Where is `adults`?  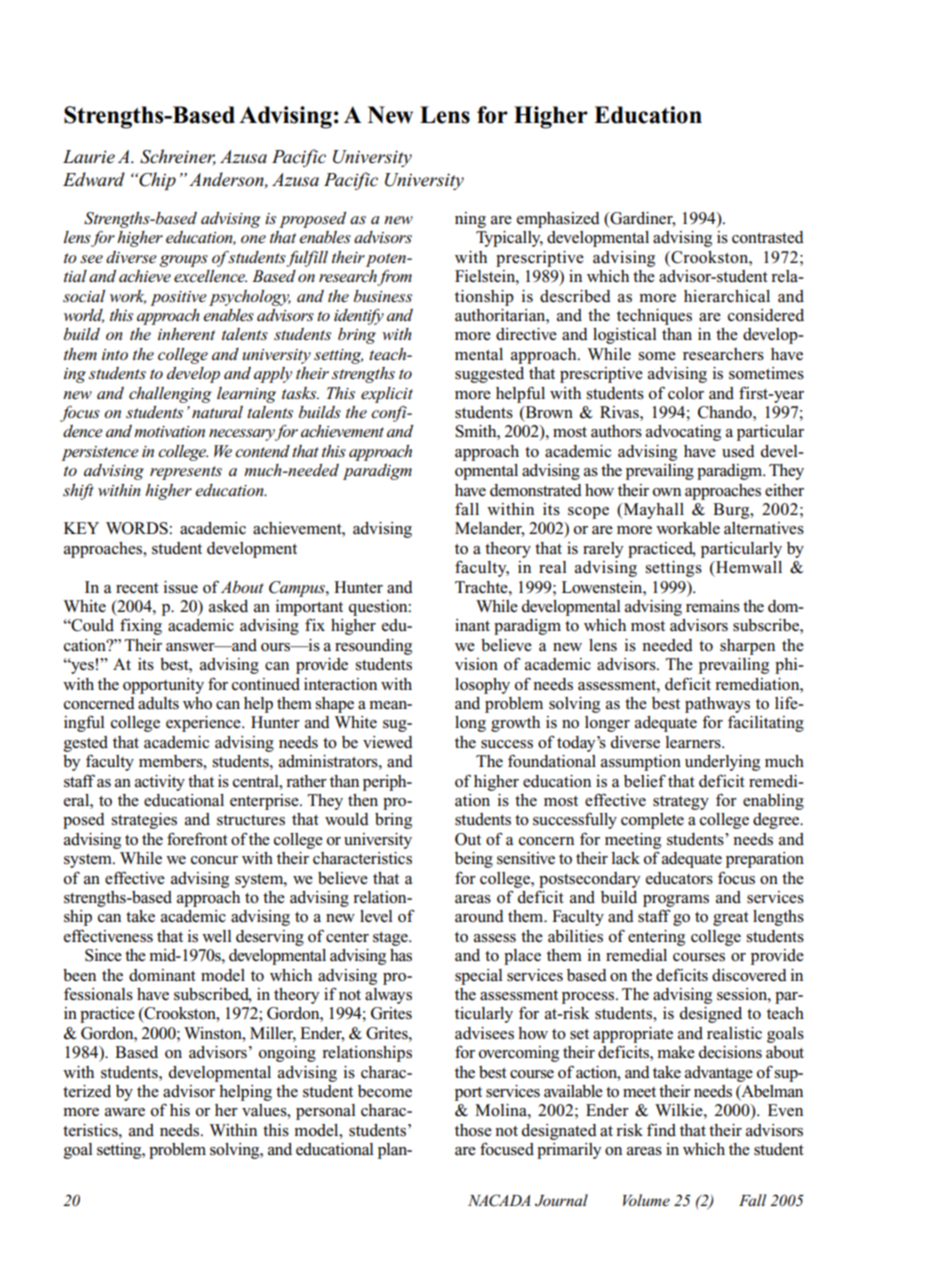
adults is located at coordinates (158, 703).
